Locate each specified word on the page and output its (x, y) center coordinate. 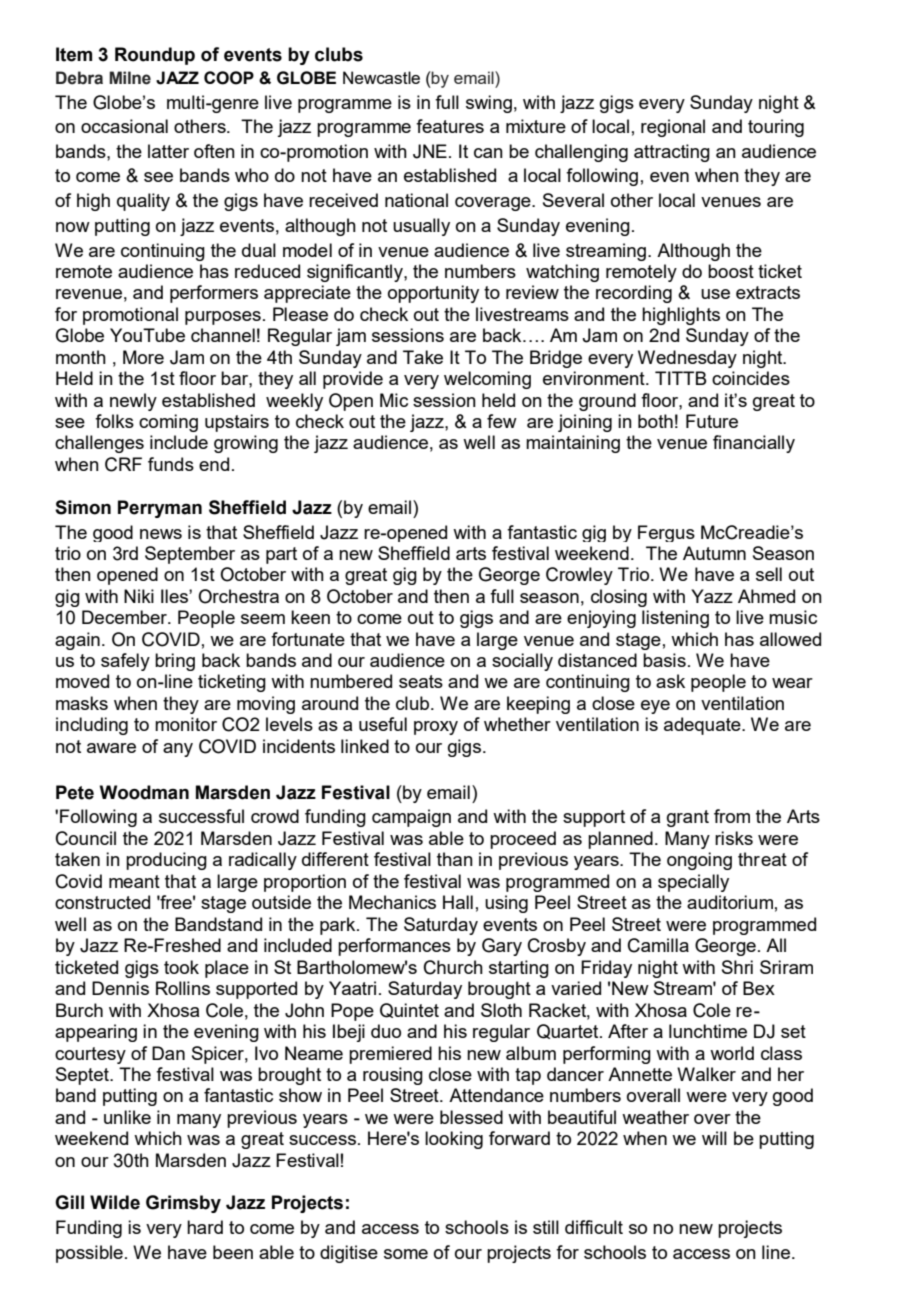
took (181, 967)
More (143, 357)
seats (421, 681)
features (450, 126)
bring (175, 662)
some (406, 1254)
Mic (394, 400)
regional (673, 128)
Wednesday (687, 359)
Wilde (115, 1202)
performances (394, 947)
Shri (737, 967)
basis (664, 660)
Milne (130, 78)
